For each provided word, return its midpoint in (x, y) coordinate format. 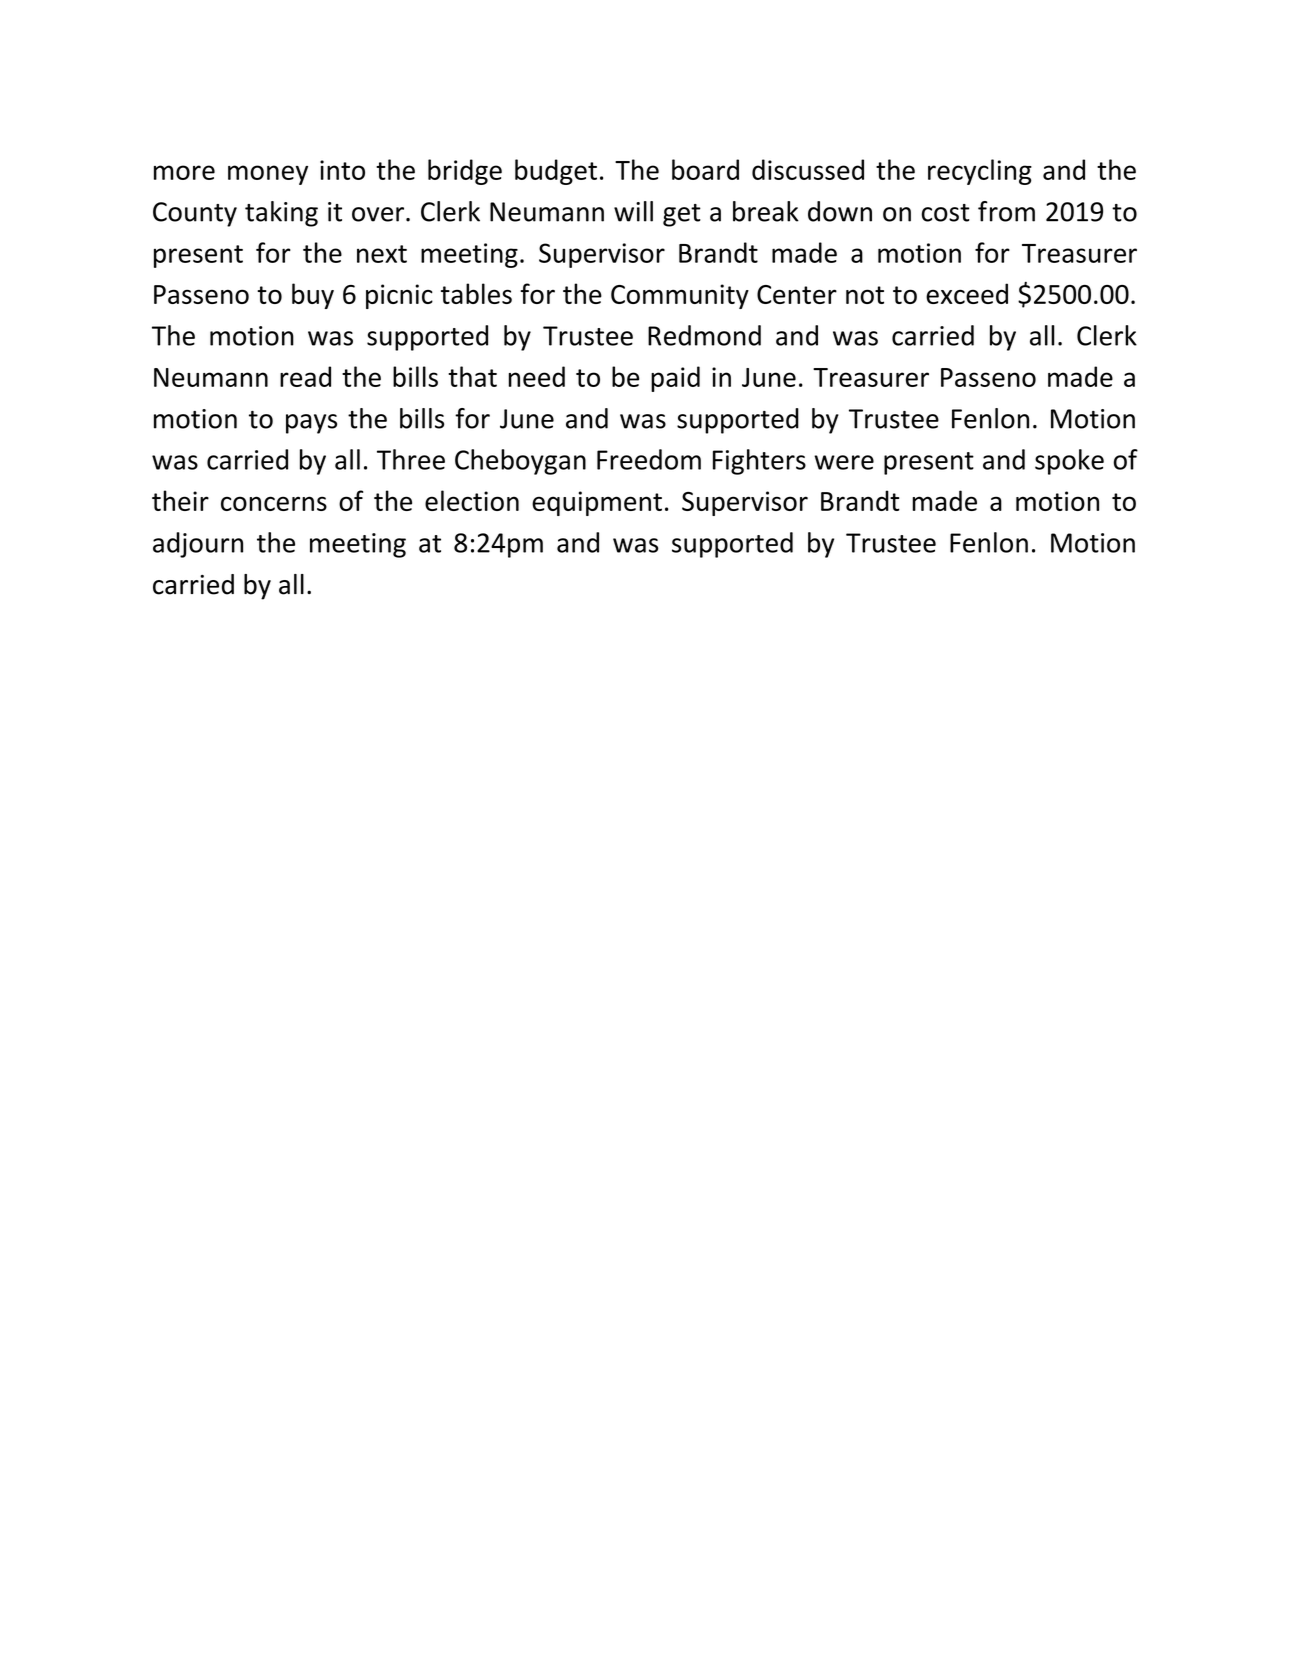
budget (556, 172)
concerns (274, 503)
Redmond (704, 335)
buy (313, 296)
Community (680, 296)
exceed (967, 293)
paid (675, 379)
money (268, 175)
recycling (980, 172)
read (305, 376)
